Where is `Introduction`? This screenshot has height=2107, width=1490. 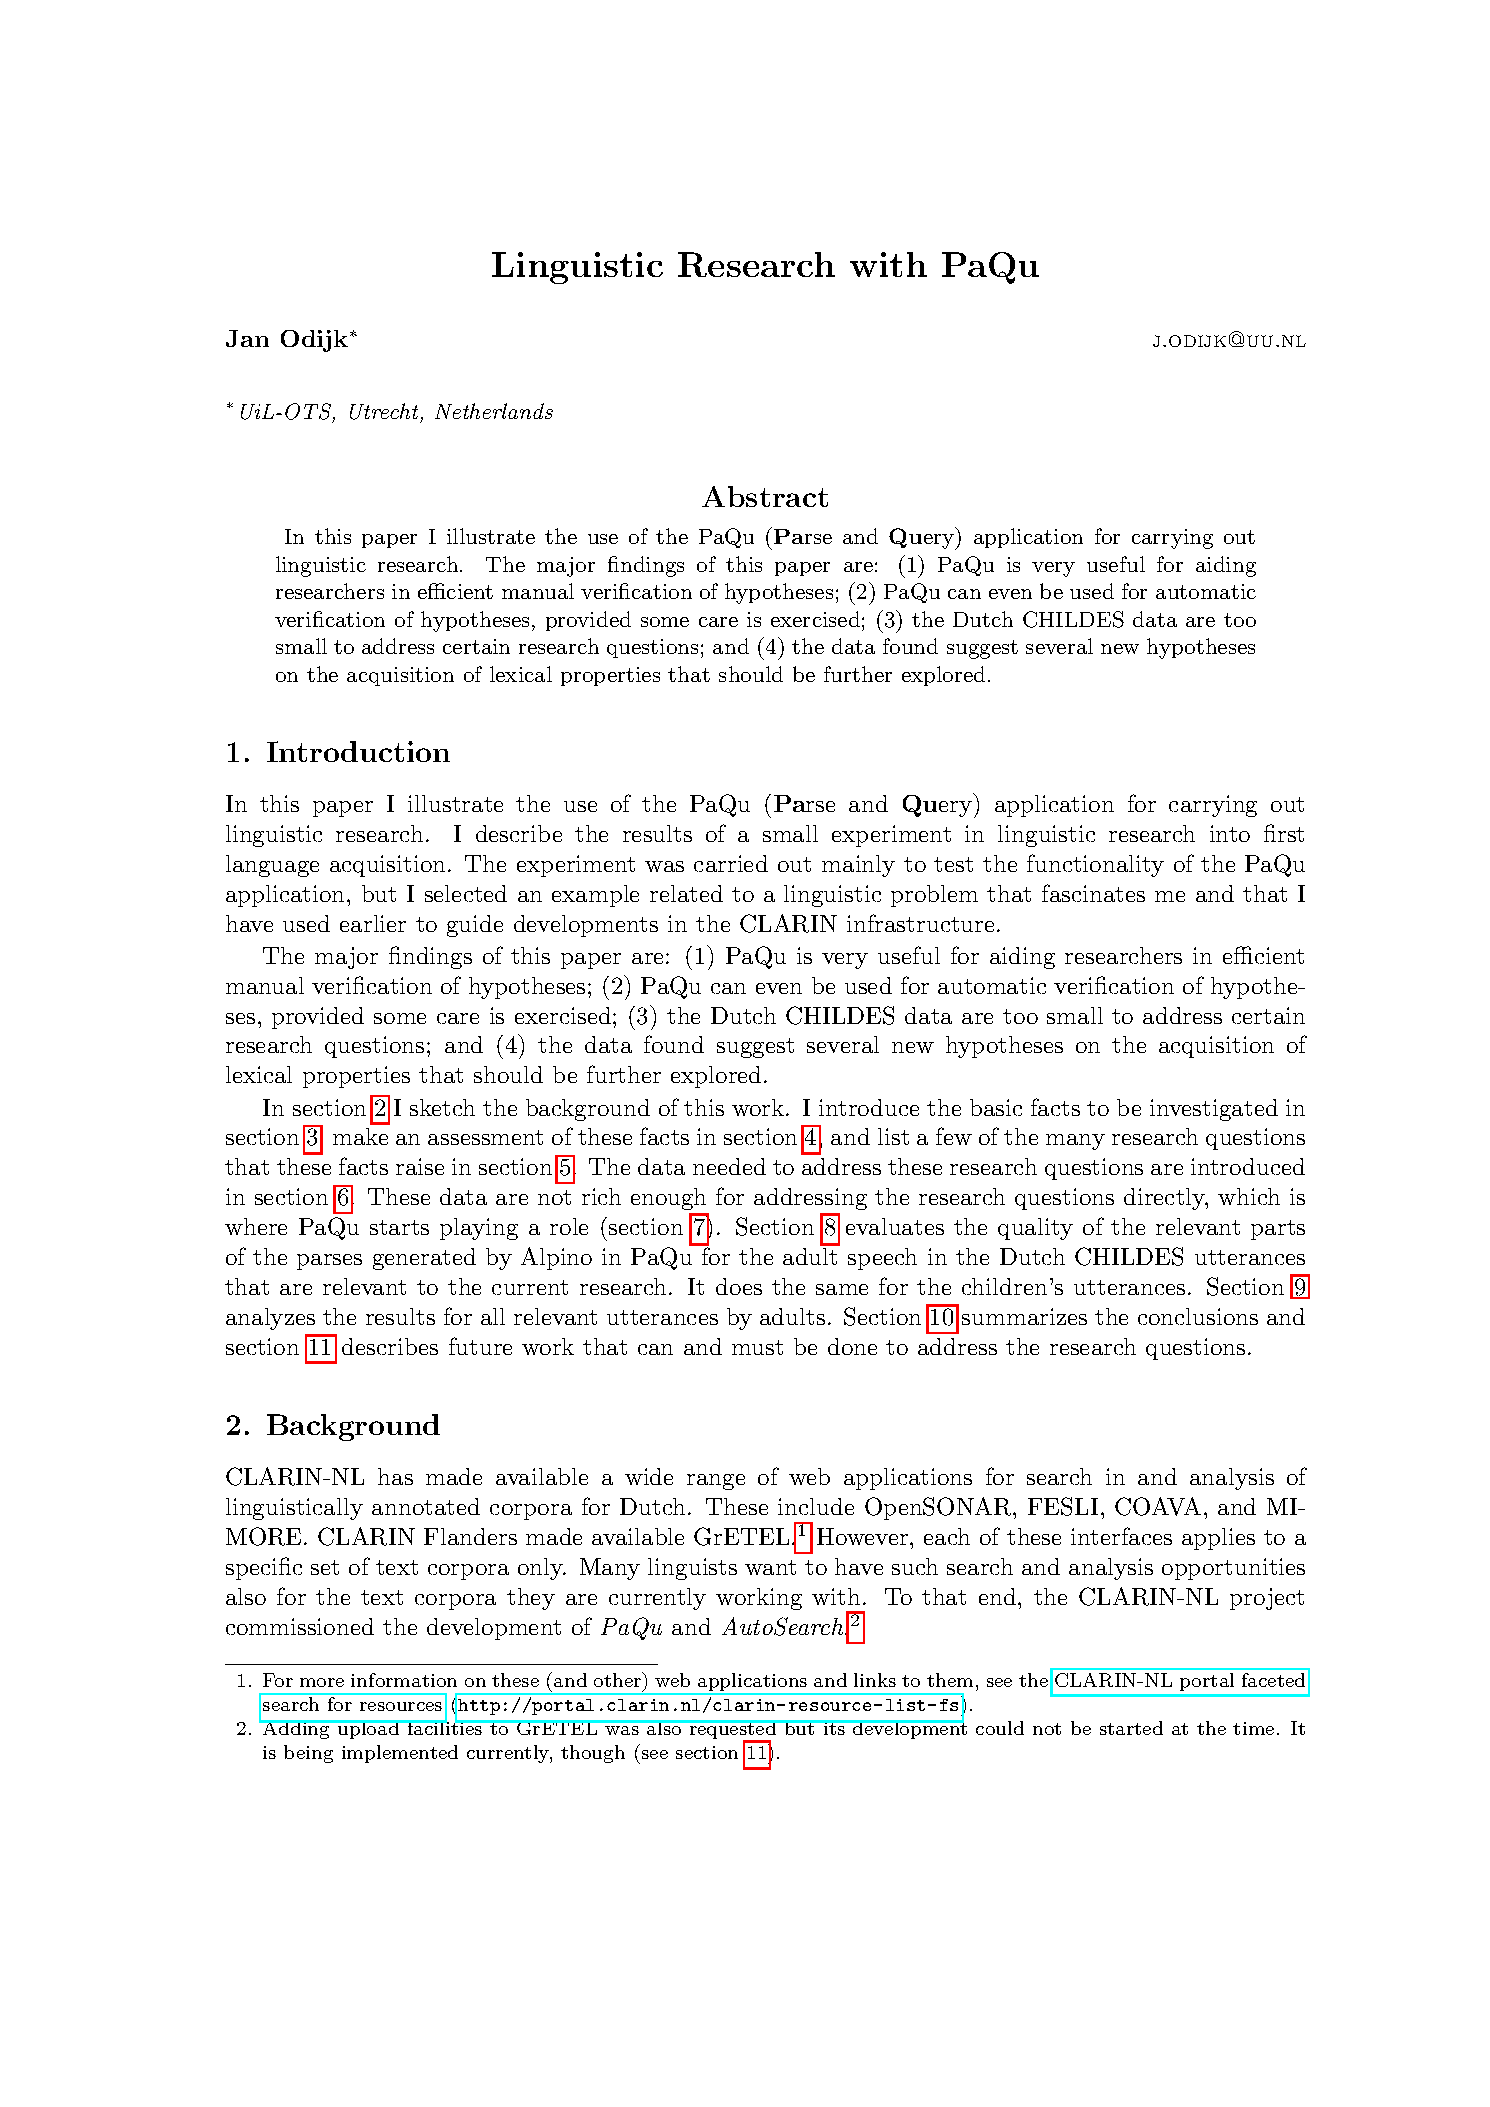
Introduction is located at coordinates (358, 751).
